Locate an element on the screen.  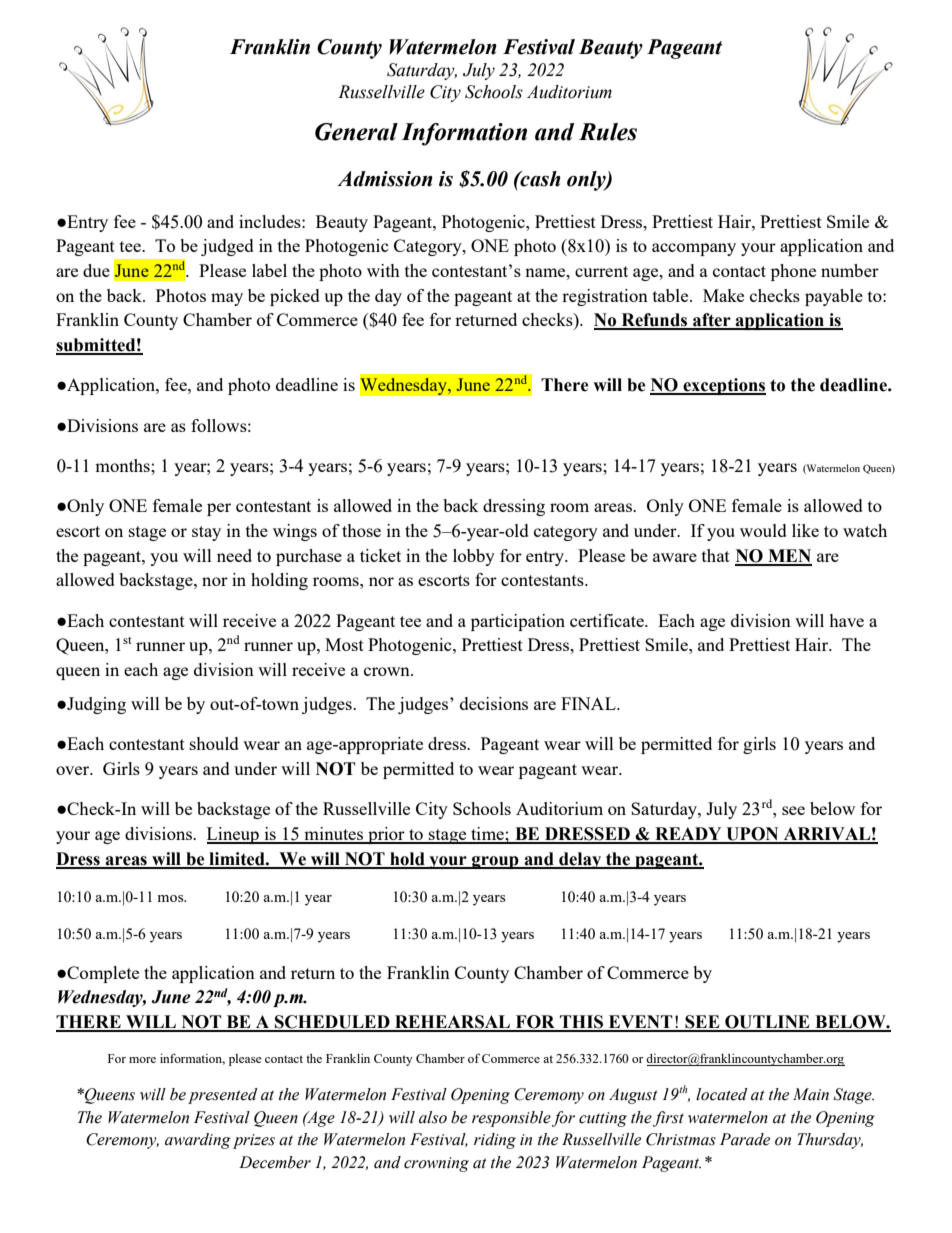
would is located at coordinates (763, 530).
